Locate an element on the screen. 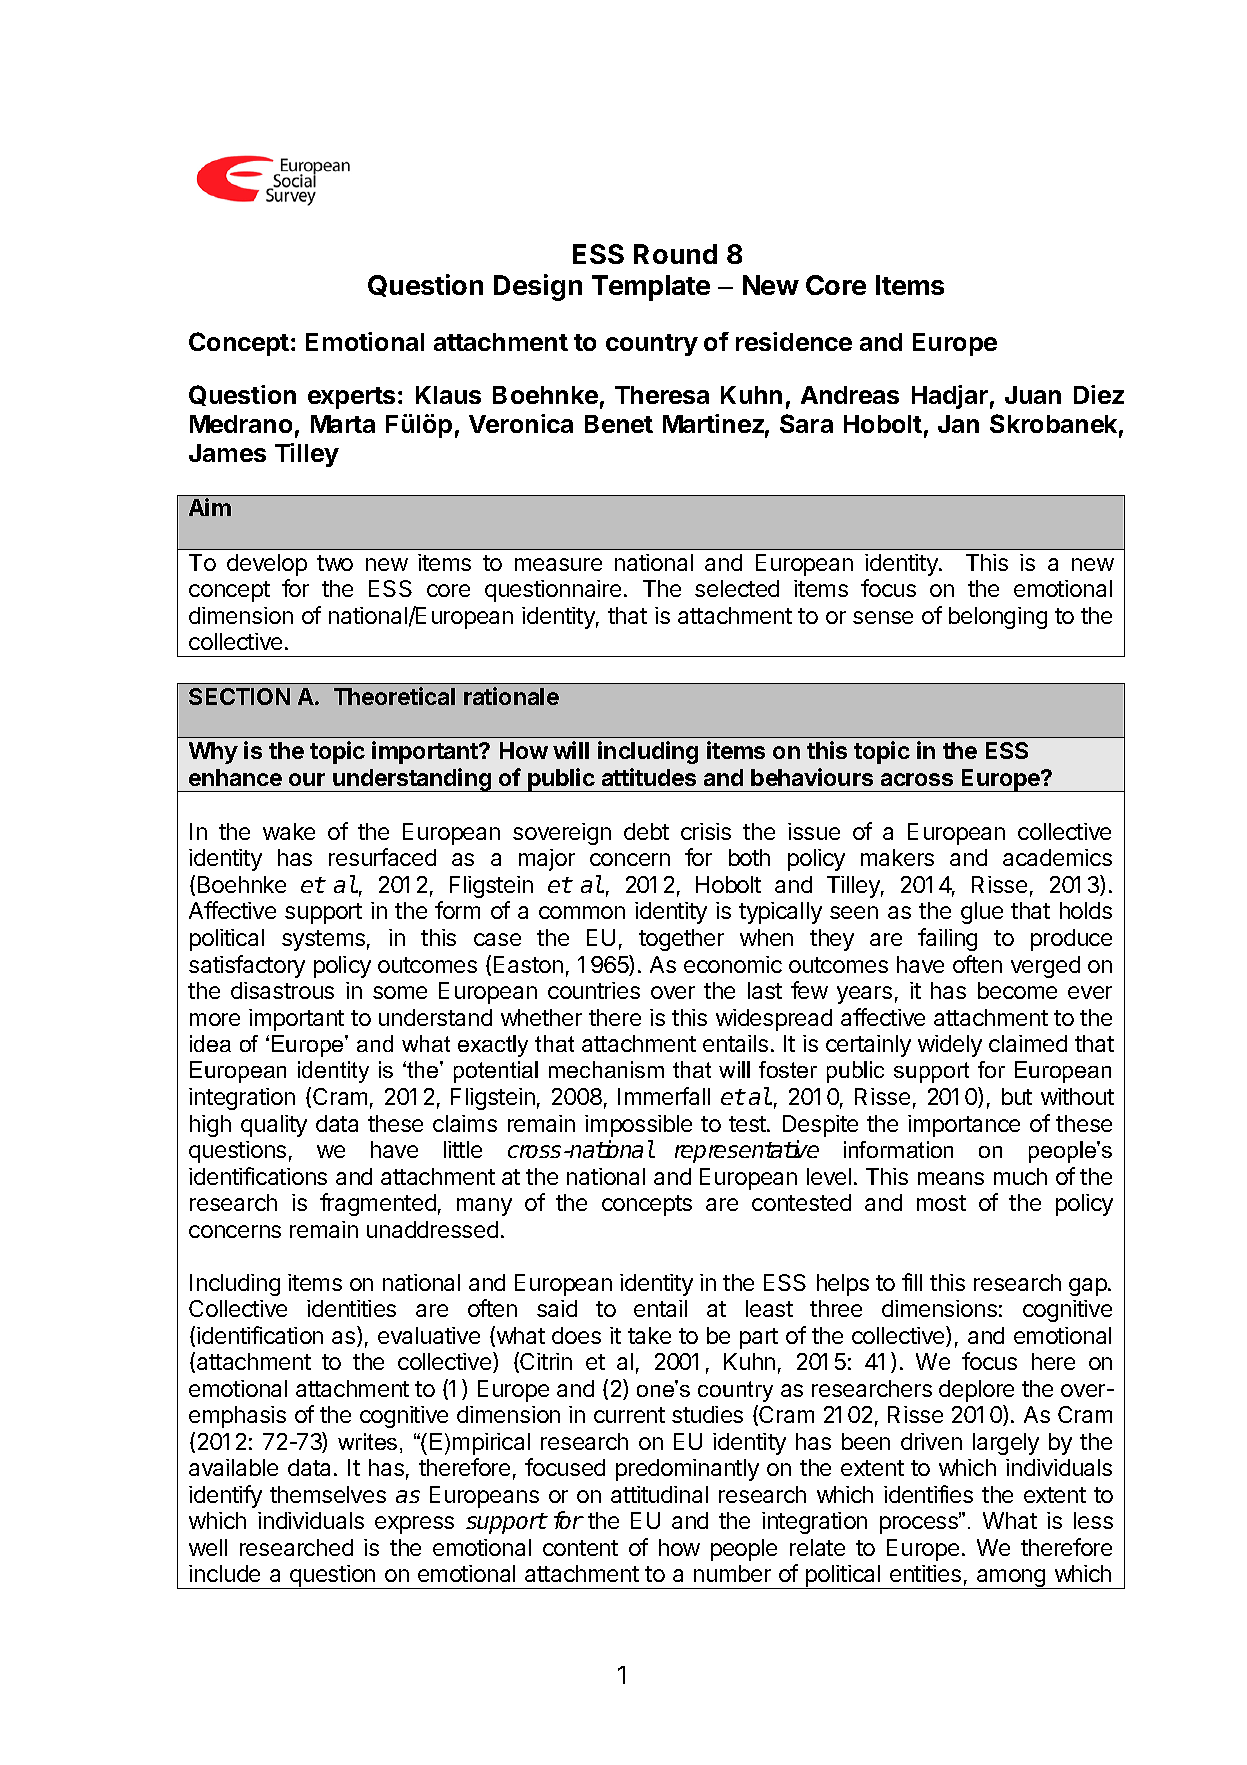 The height and width of the screenshot is (1765, 1247). Template is located at coordinates (651, 288).
